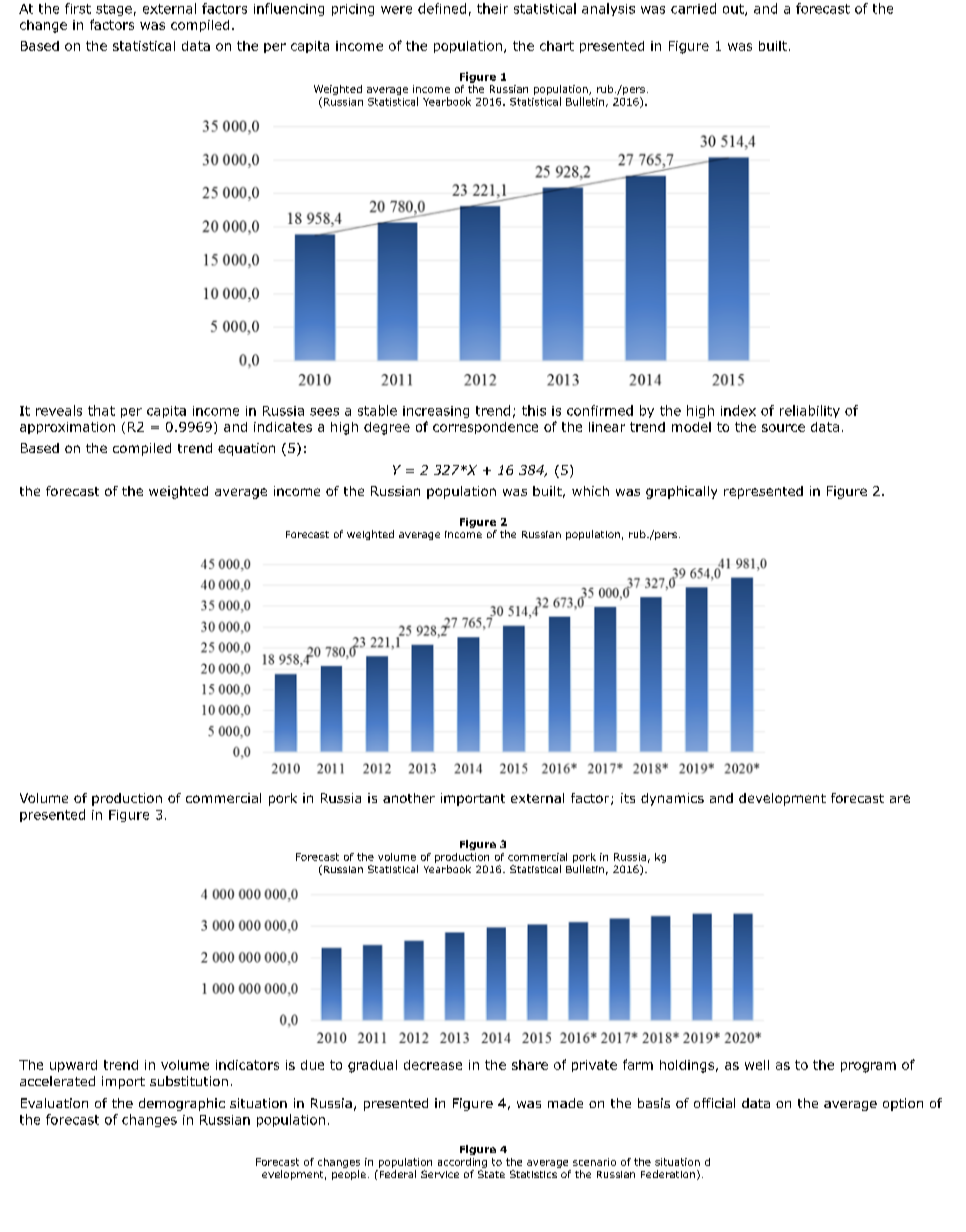  I want to click on out, so click(734, 10).
